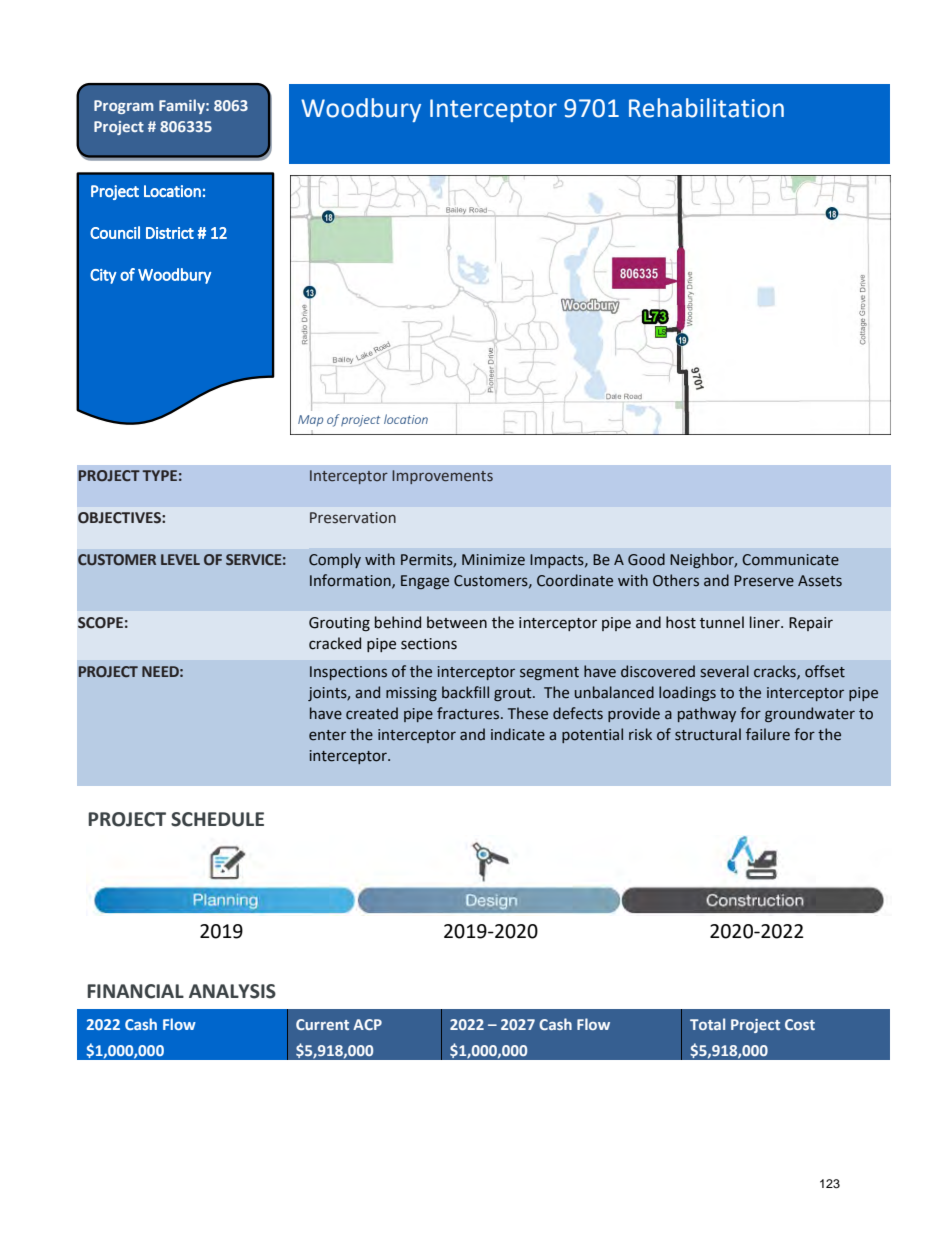  Describe the element at coordinates (232, 991) in the screenshot. I see `ANALYSIS` at that location.
